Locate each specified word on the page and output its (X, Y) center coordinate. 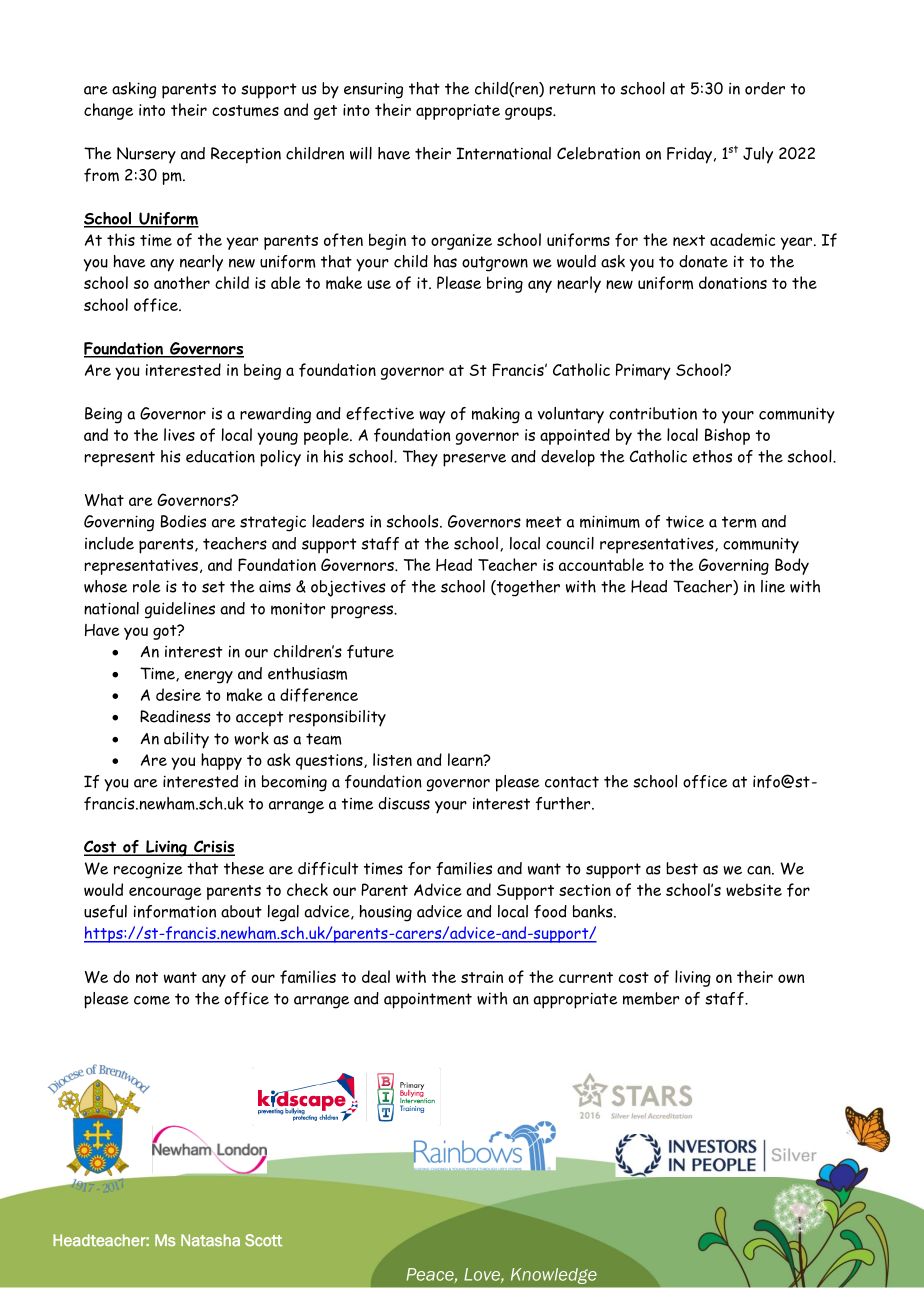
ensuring (373, 90)
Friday (689, 155)
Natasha (210, 1240)
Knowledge (553, 1276)
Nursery (146, 155)
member (651, 998)
